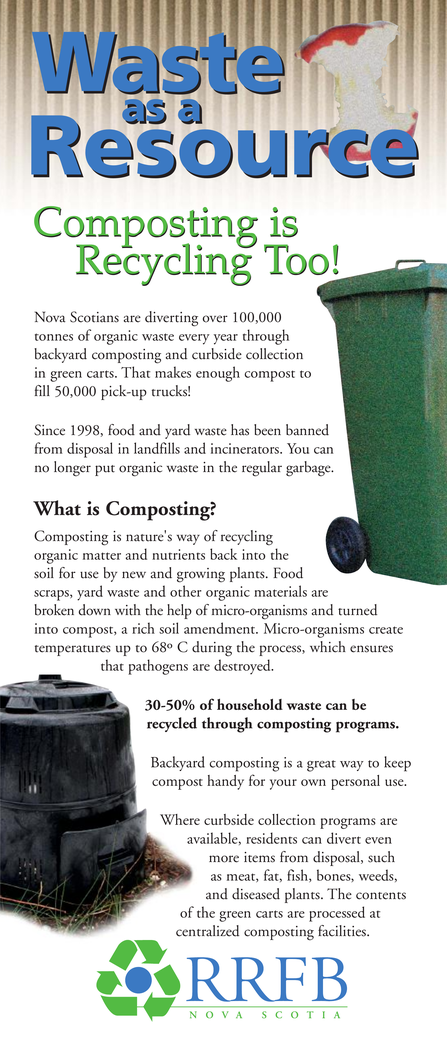  I want to click on year, so click(226, 339).
